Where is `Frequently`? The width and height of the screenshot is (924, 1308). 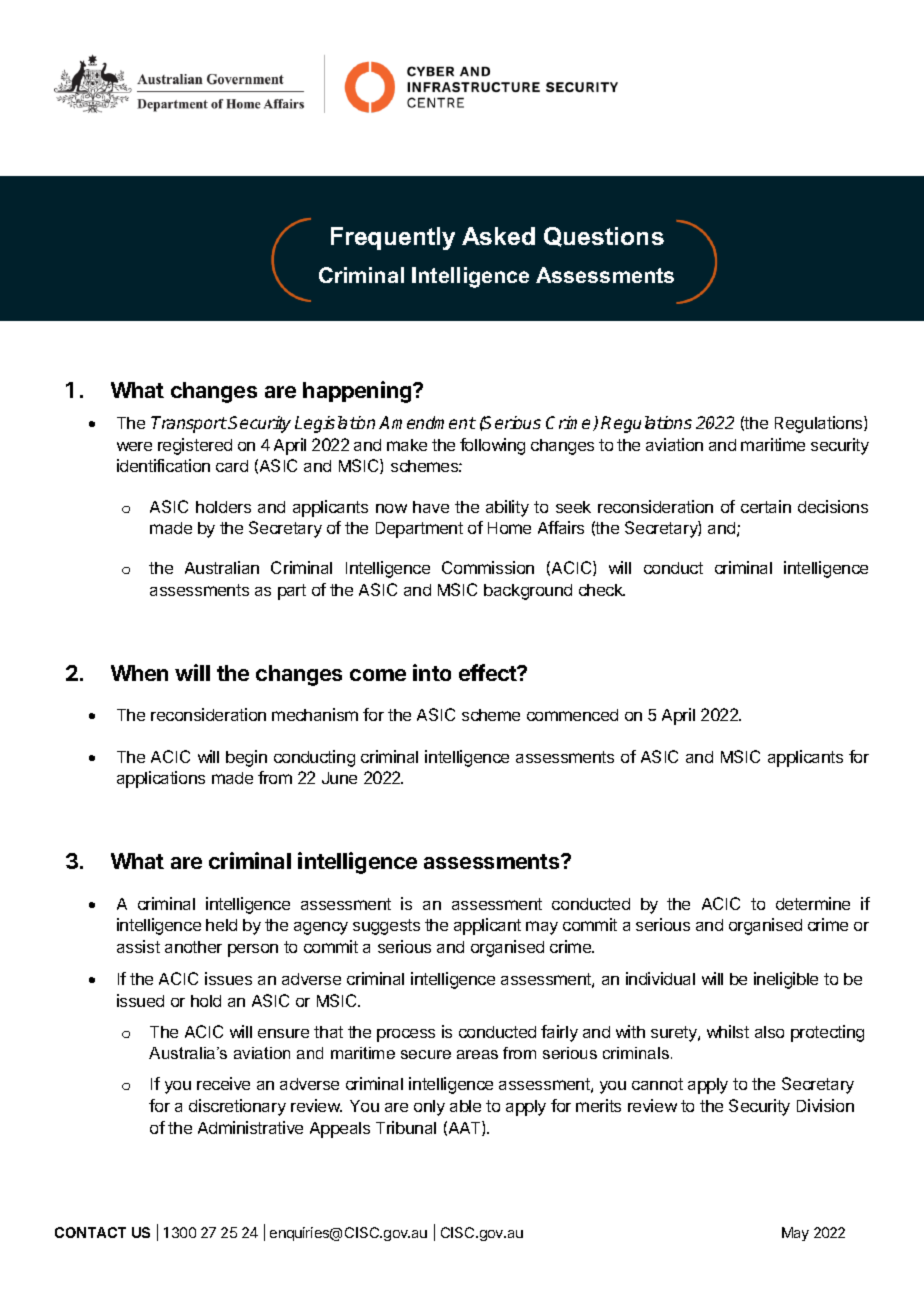
Frequently is located at coordinates (393, 238).
